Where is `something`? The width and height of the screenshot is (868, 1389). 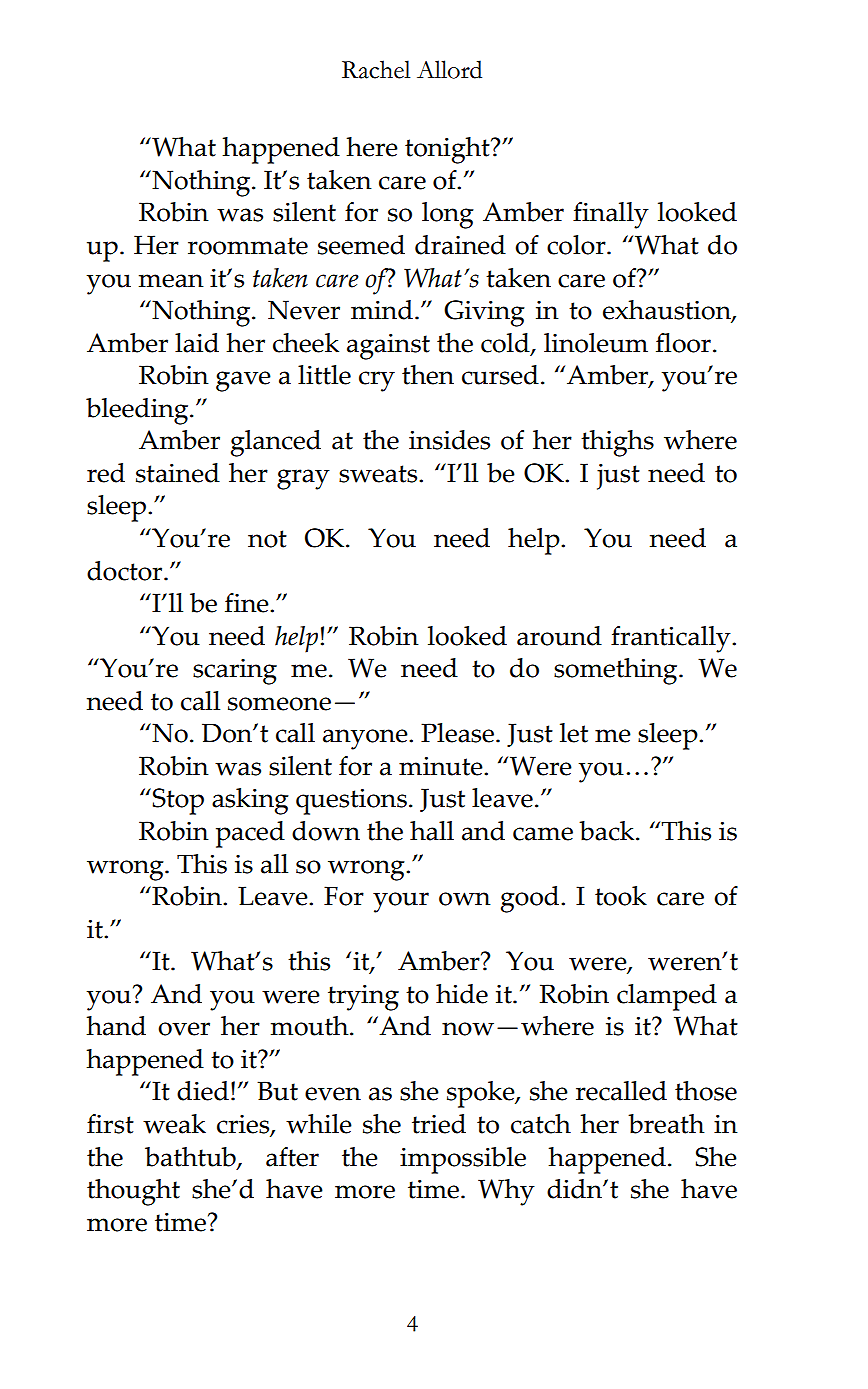 something is located at coordinates (617, 671).
